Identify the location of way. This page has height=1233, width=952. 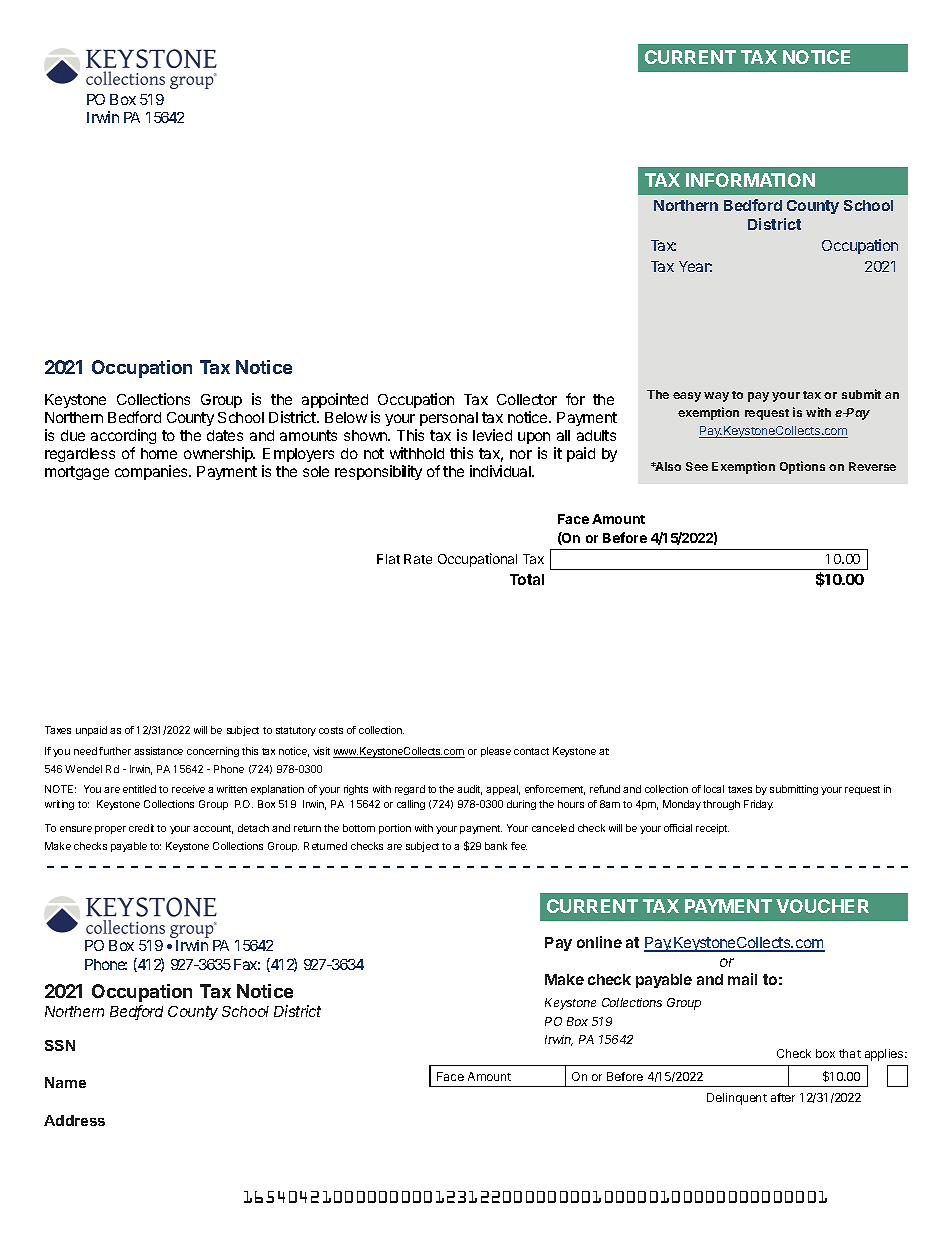
(716, 397).
